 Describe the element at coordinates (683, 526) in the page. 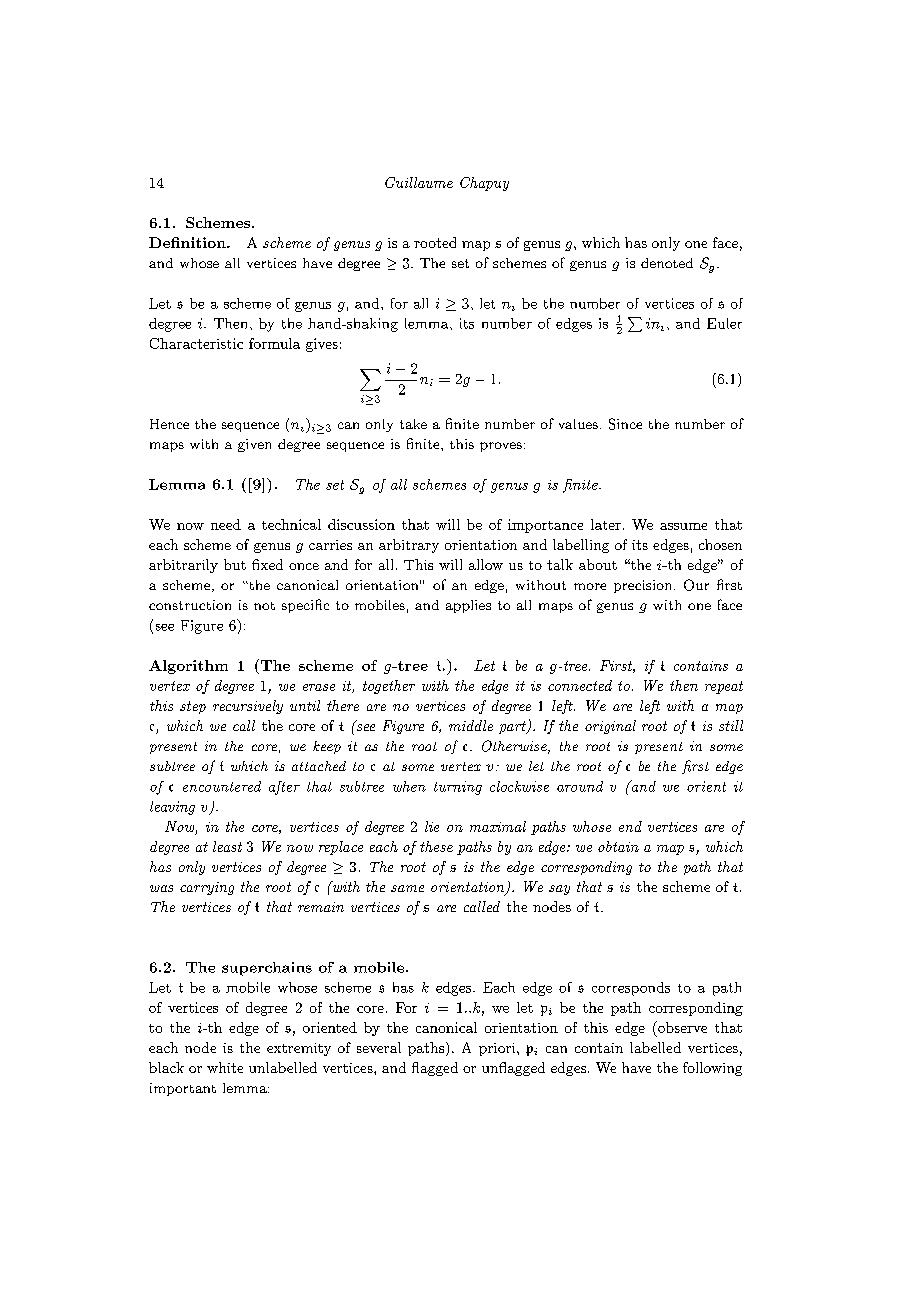

I see `assume` at that location.
